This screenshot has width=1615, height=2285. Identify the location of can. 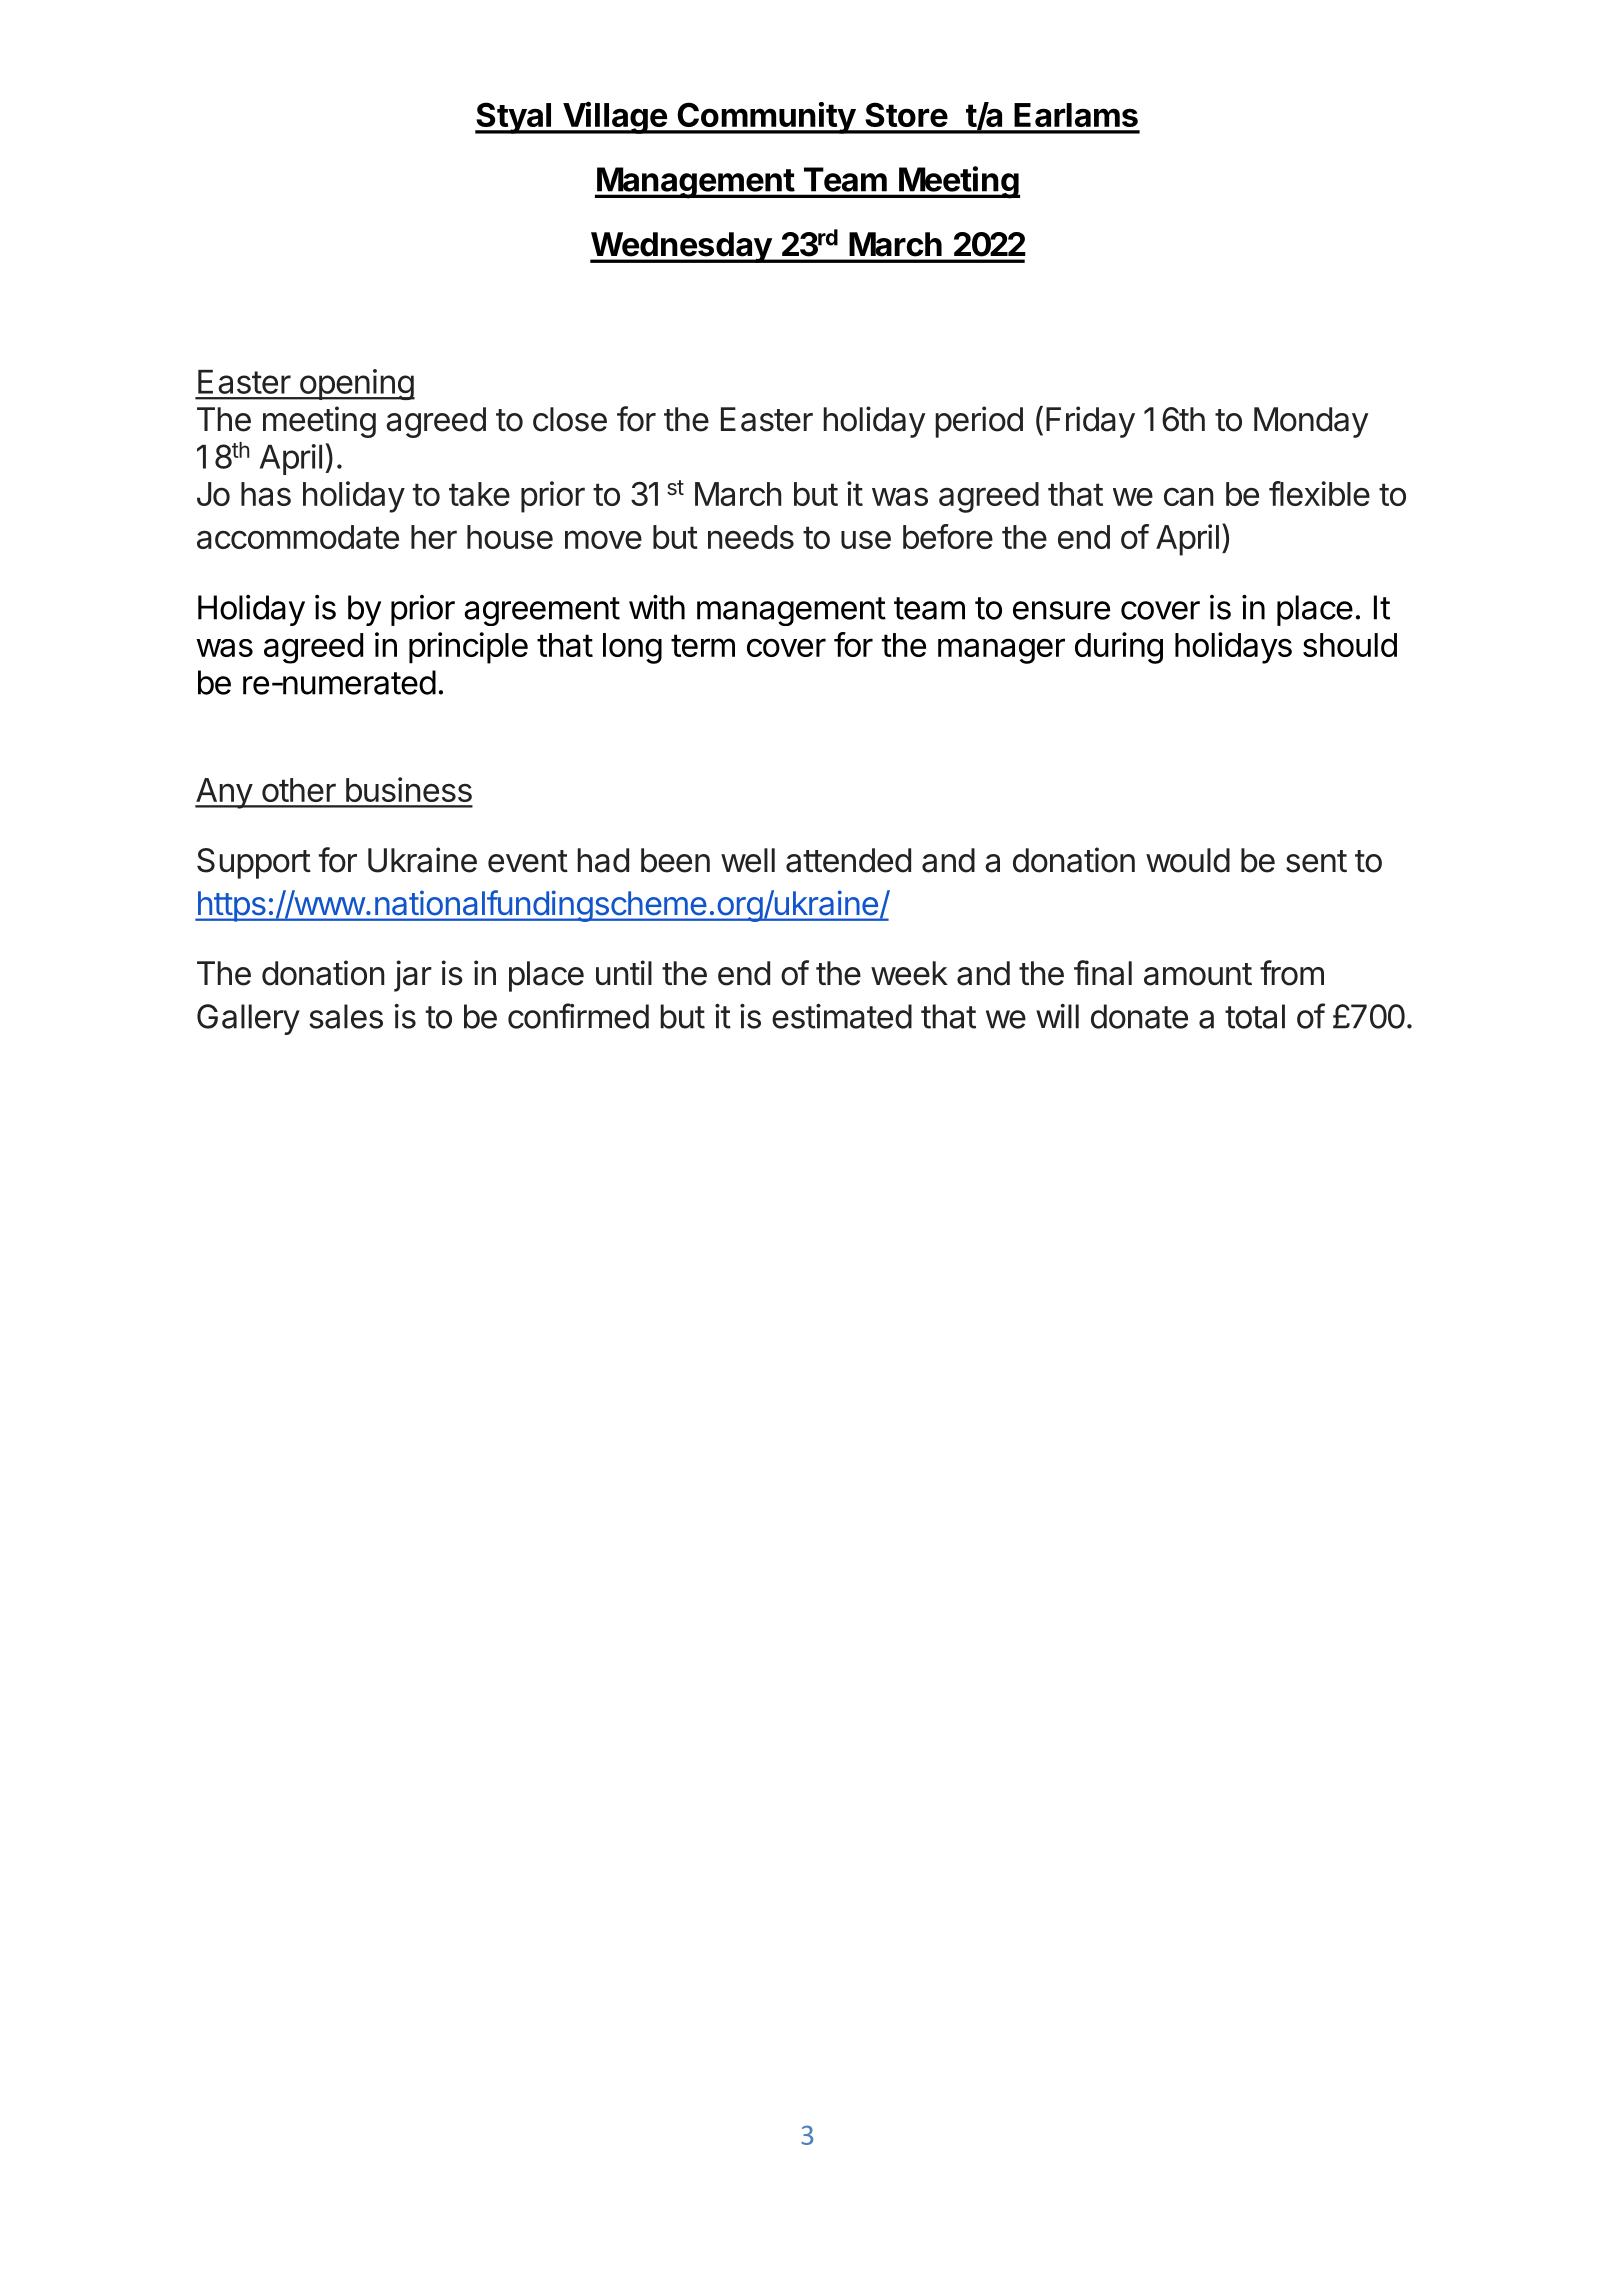
(1188, 496).
